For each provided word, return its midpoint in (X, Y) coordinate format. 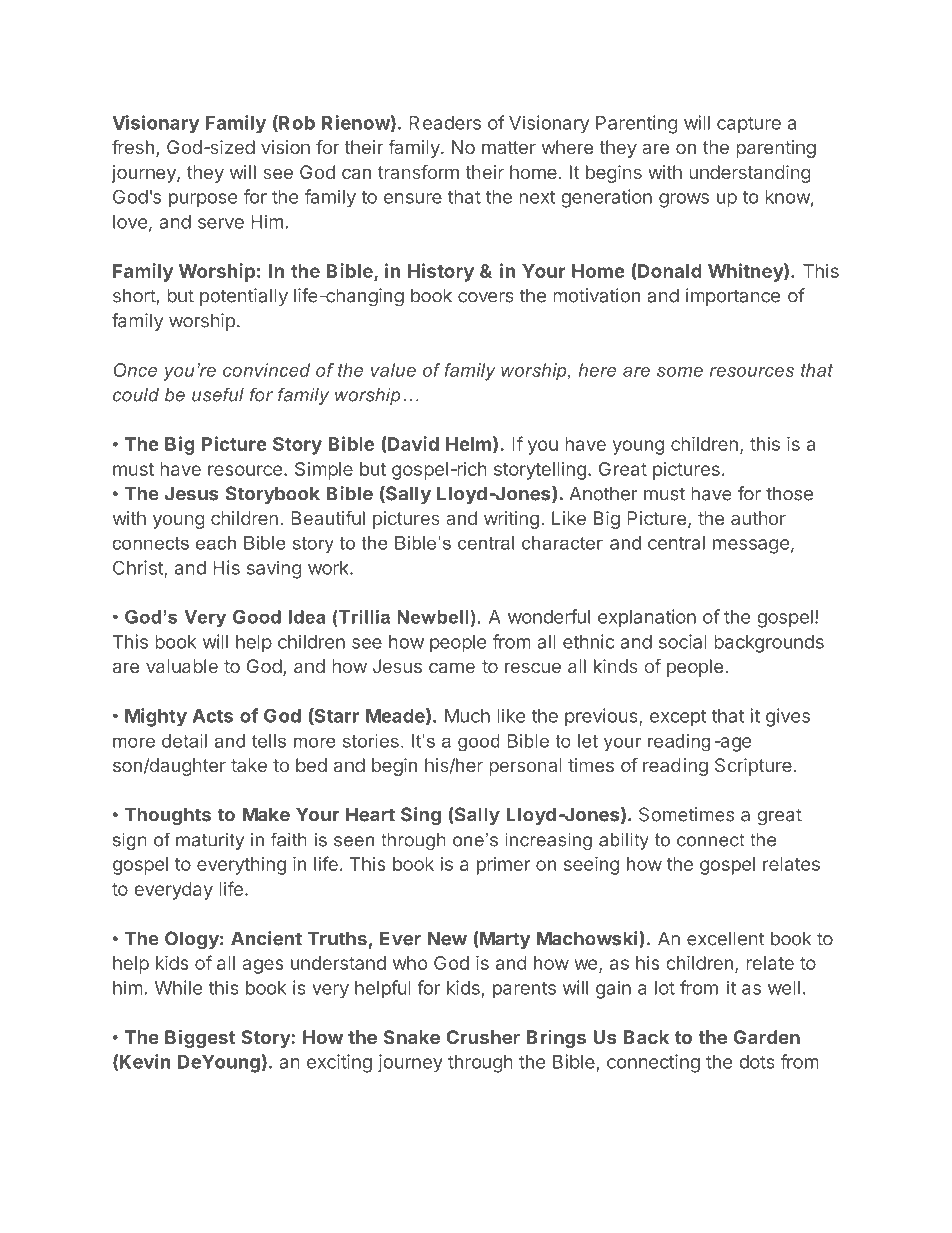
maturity (210, 841)
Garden (767, 1037)
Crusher (483, 1037)
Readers (445, 123)
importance (733, 297)
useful (218, 394)
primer (503, 866)
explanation (647, 618)
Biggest (200, 1038)
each (216, 543)
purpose (203, 200)
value (393, 370)
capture (749, 125)
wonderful (549, 616)
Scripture (753, 767)
